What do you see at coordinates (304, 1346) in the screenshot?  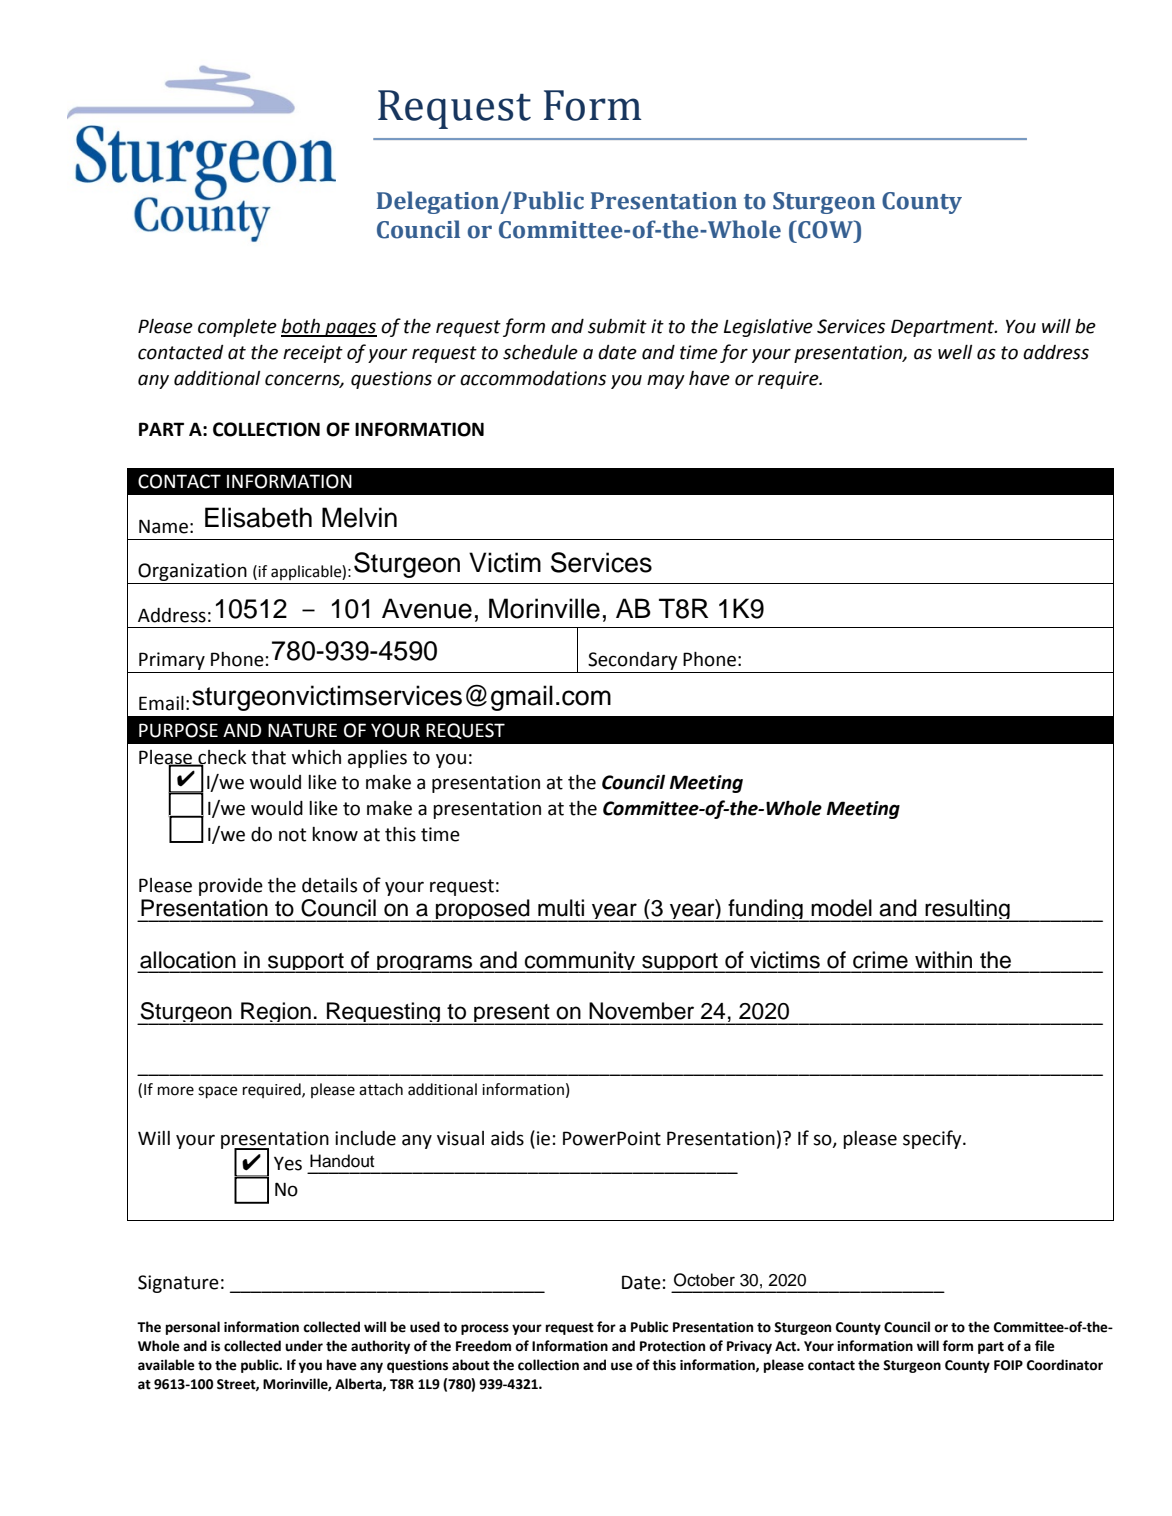 I see `under` at bounding box center [304, 1346].
